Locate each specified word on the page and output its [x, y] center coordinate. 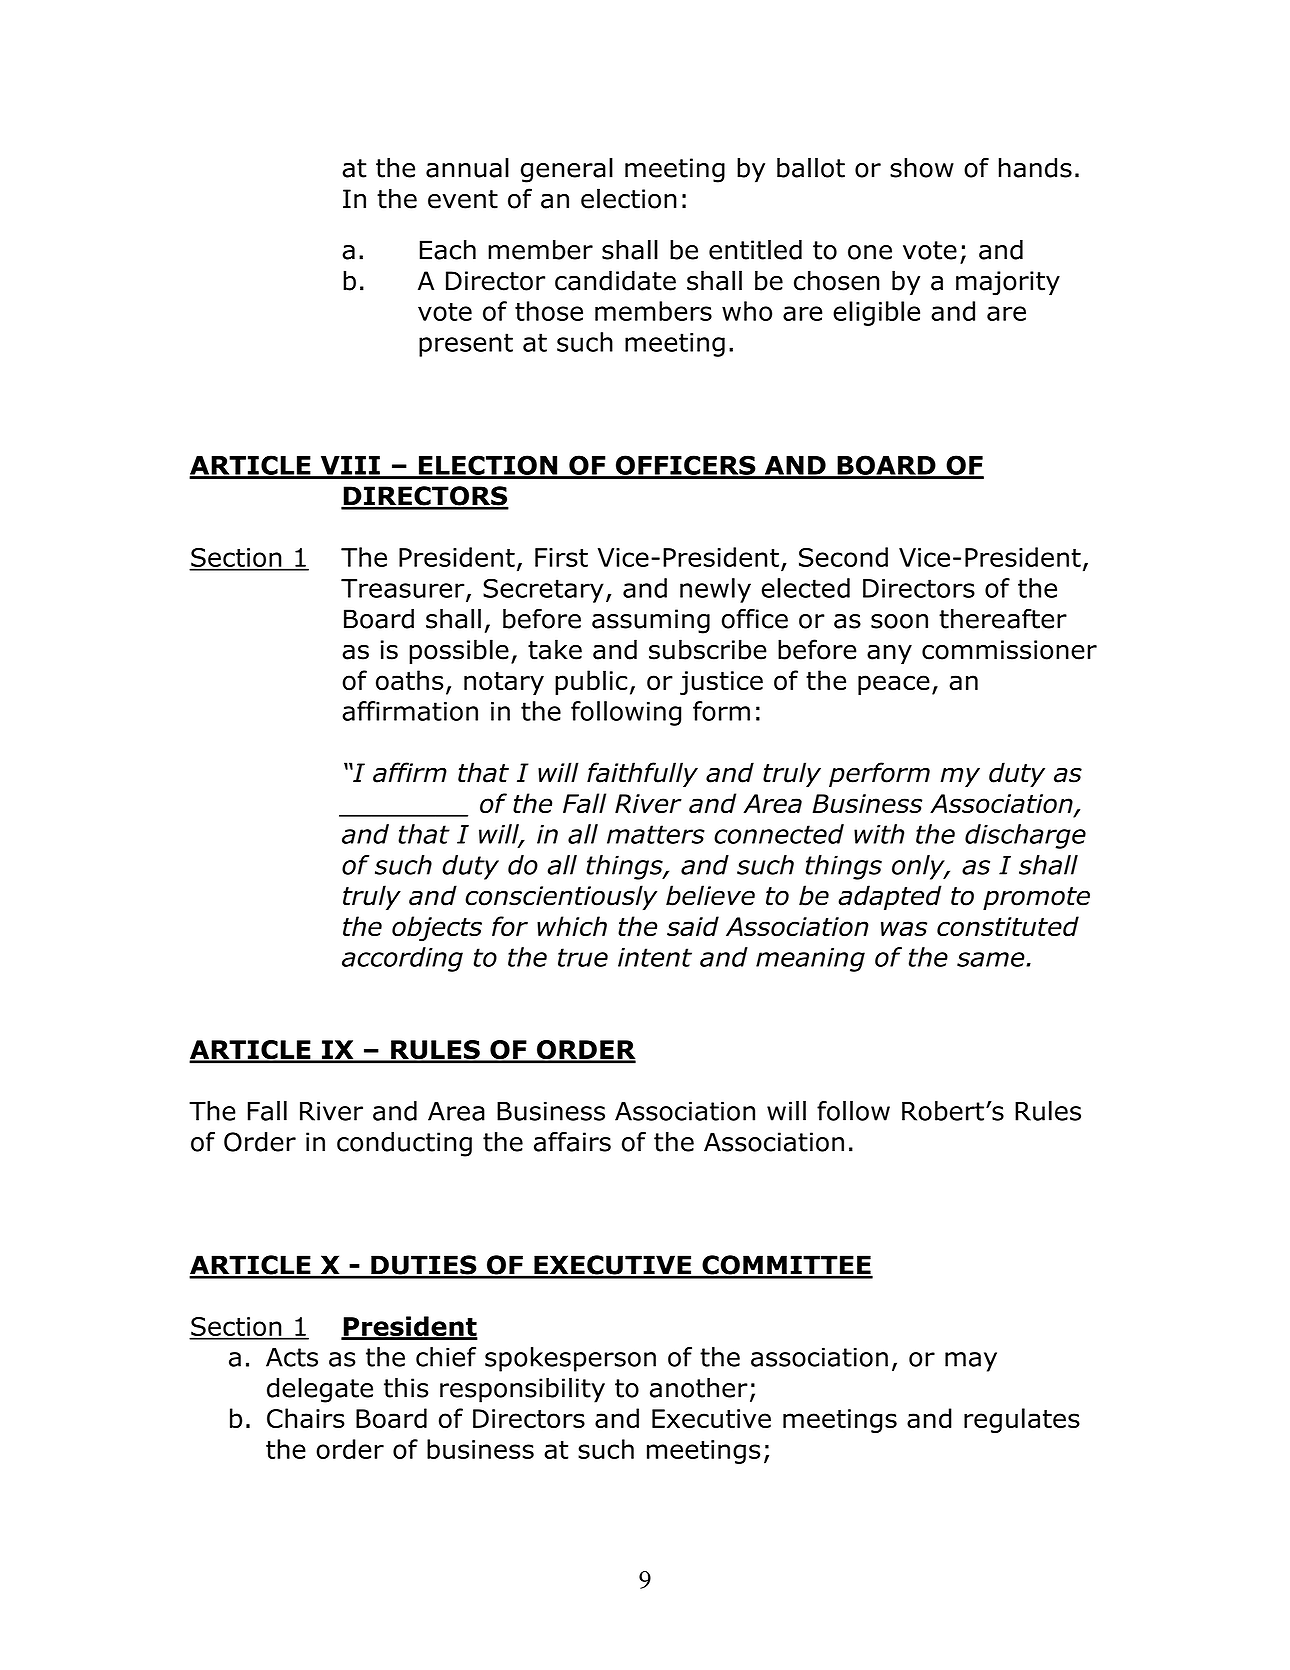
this [406, 1388]
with [879, 834]
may [971, 1362]
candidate [615, 280]
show [922, 168]
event [463, 199]
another [699, 1388]
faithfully [642, 774]
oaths [409, 680]
